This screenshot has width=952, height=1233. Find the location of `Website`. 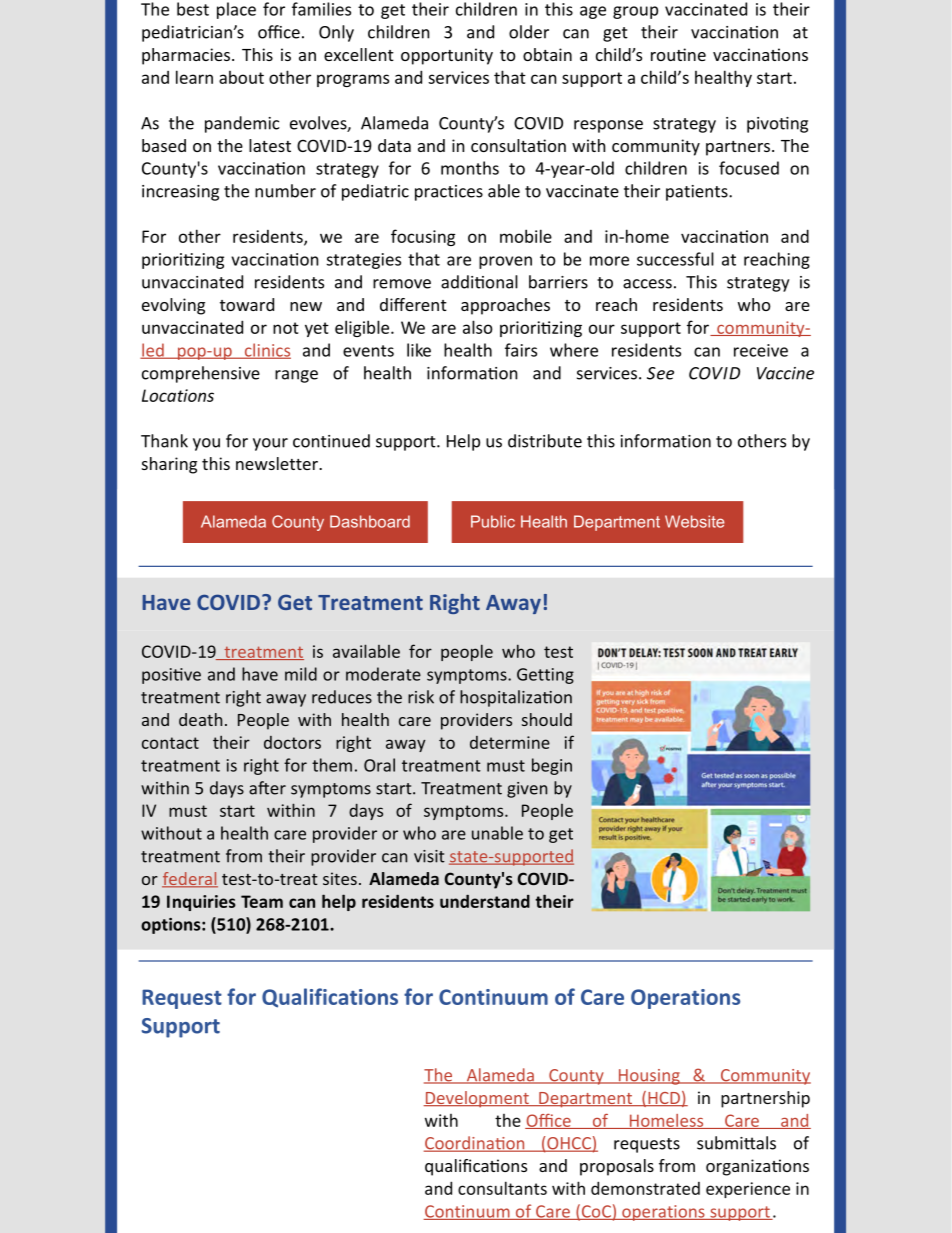

Website is located at coordinates (694, 521).
